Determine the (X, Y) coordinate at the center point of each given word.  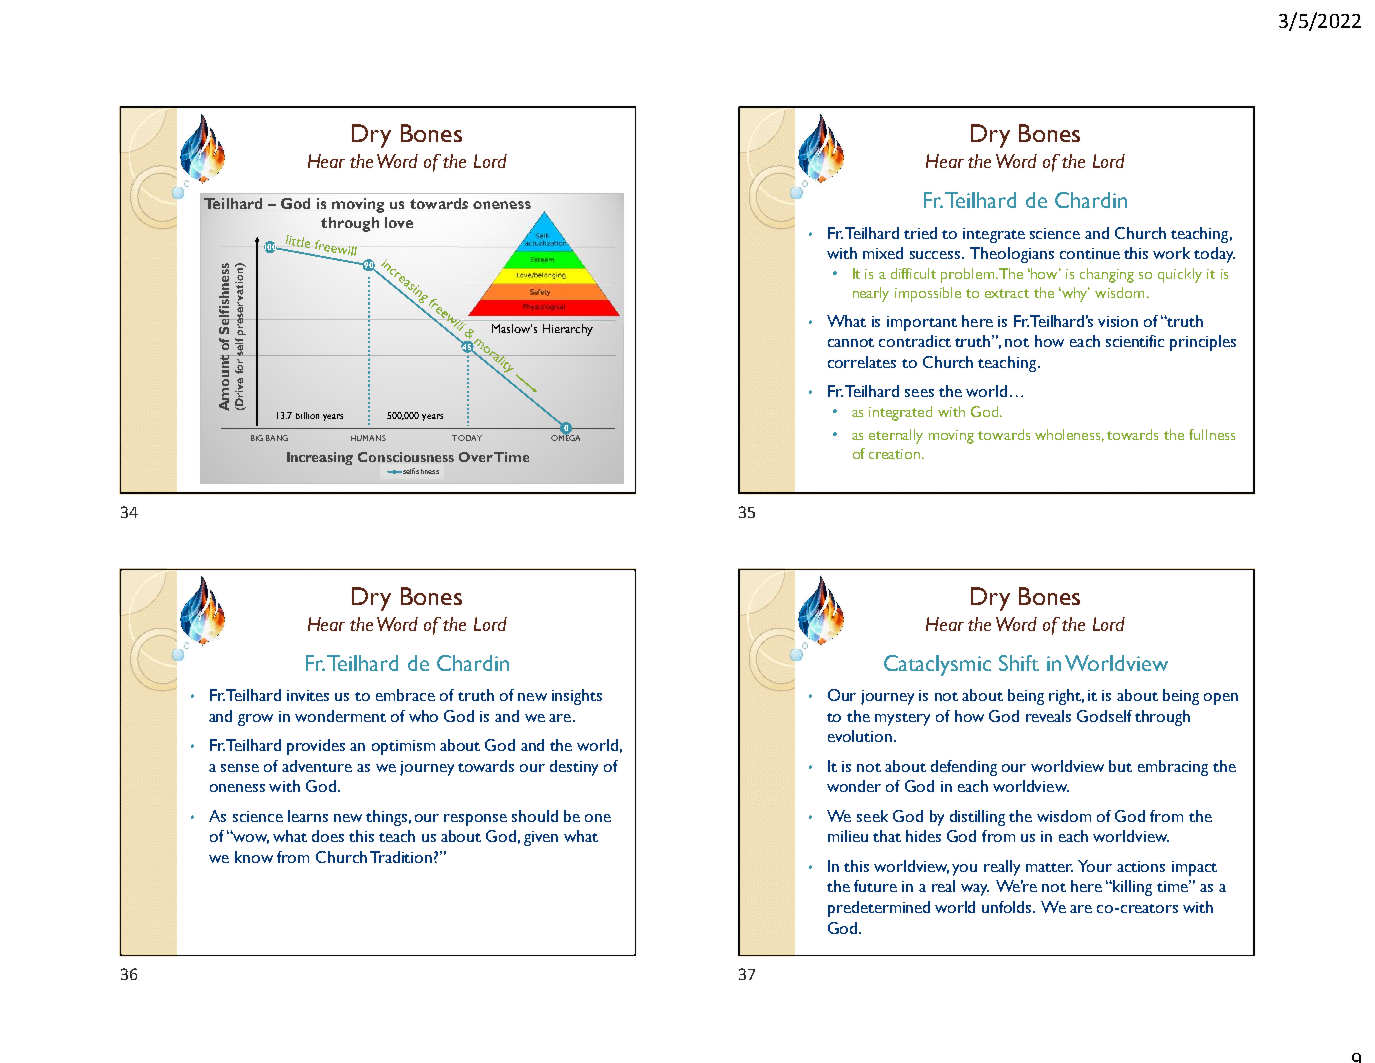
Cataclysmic (937, 665)
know (254, 857)
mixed (883, 253)
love (399, 222)
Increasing (320, 458)
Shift (1019, 663)
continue (1090, 253)
